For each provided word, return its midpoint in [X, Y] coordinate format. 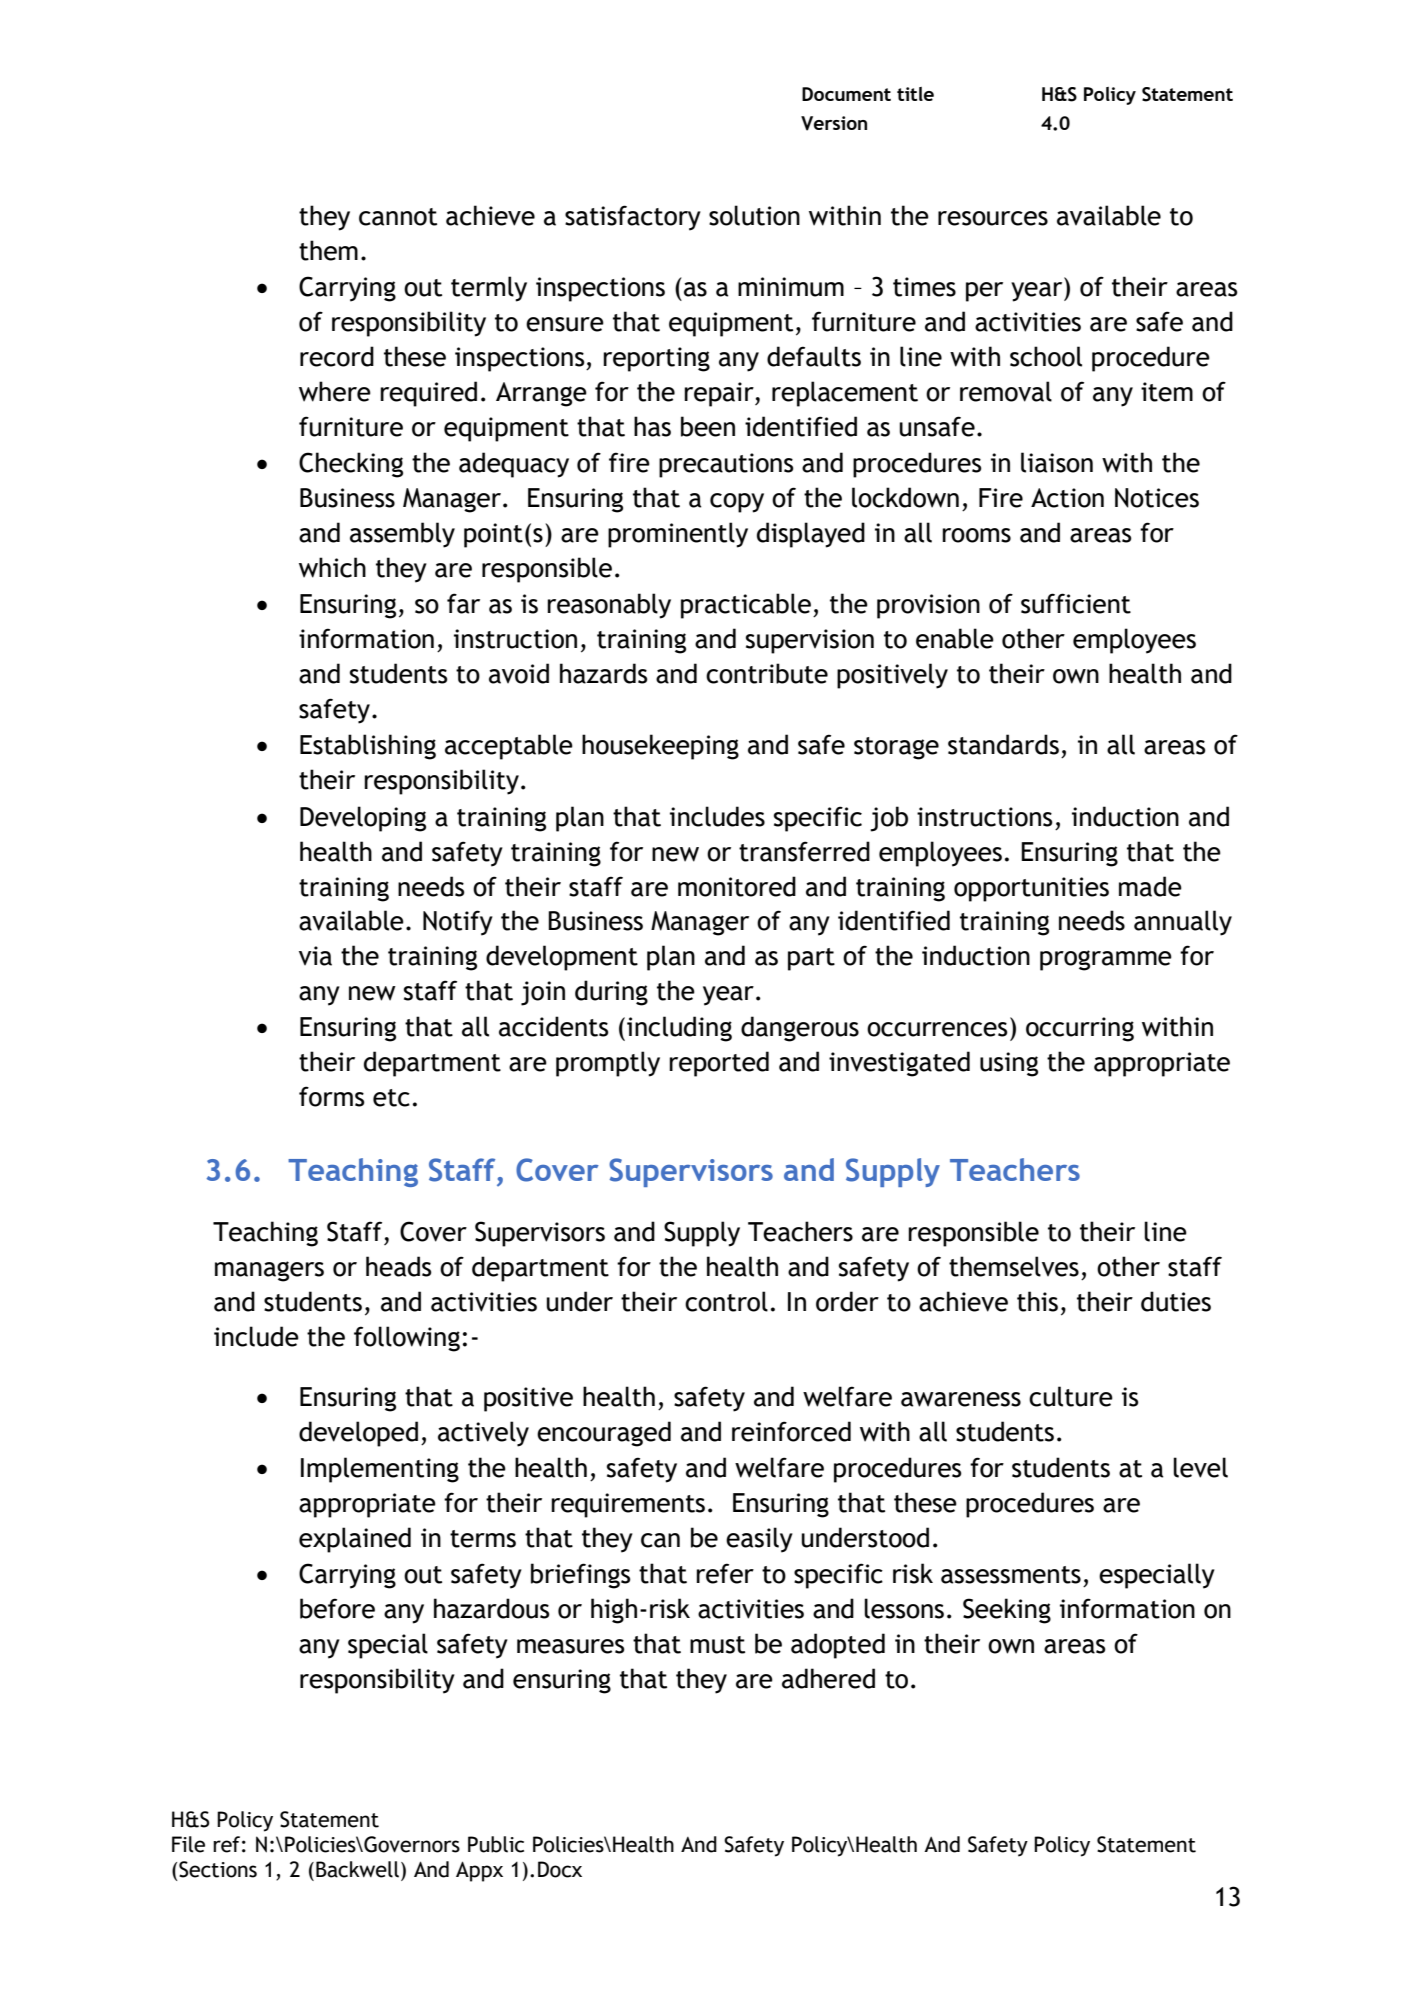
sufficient [1076, 603]
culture [1071, 1396]
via [315, 956]
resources [993, 218]
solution [754, 215]
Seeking [1007, 1611]
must [717, 1645]
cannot [398, 217]
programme [1106, 960]
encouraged [604, 1434]
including [679, 1029]
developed [358, 1434]
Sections [218, 1869]
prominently [678, 535]
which [332, 567]
